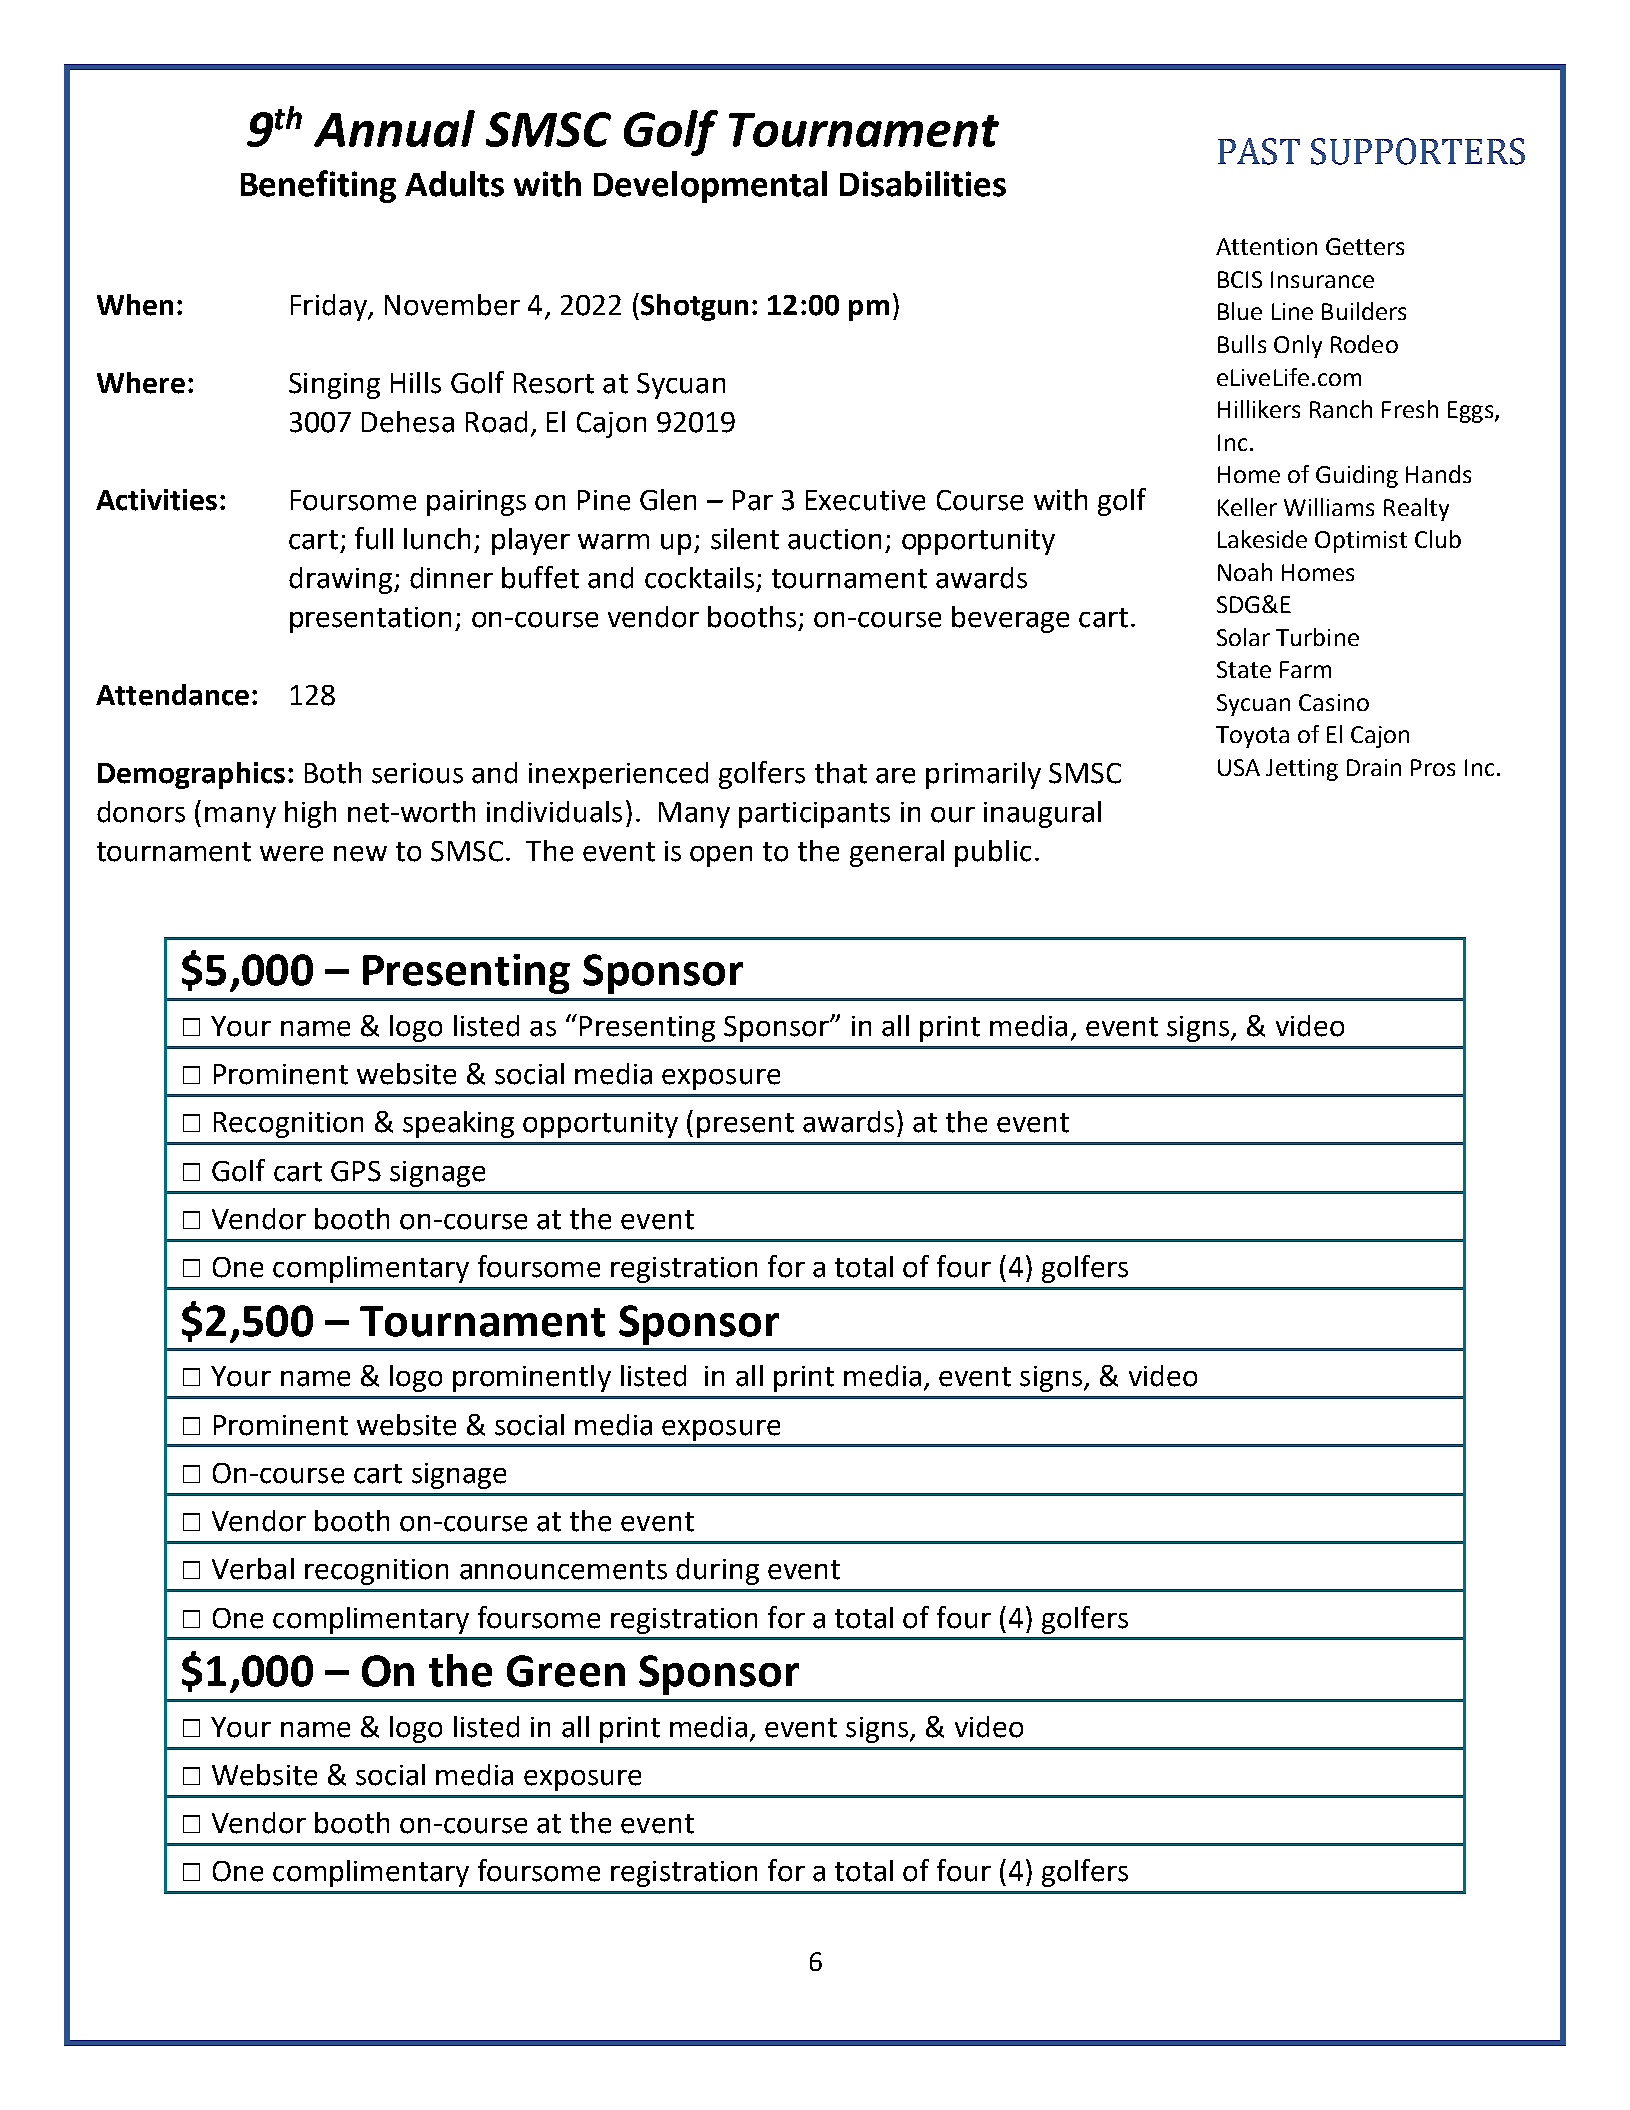 Image resolution: width=1630 pixels, height=2110 pixels. Describe the element at coordinates (710, 187) in the image. I see `Developmental` at that location.
